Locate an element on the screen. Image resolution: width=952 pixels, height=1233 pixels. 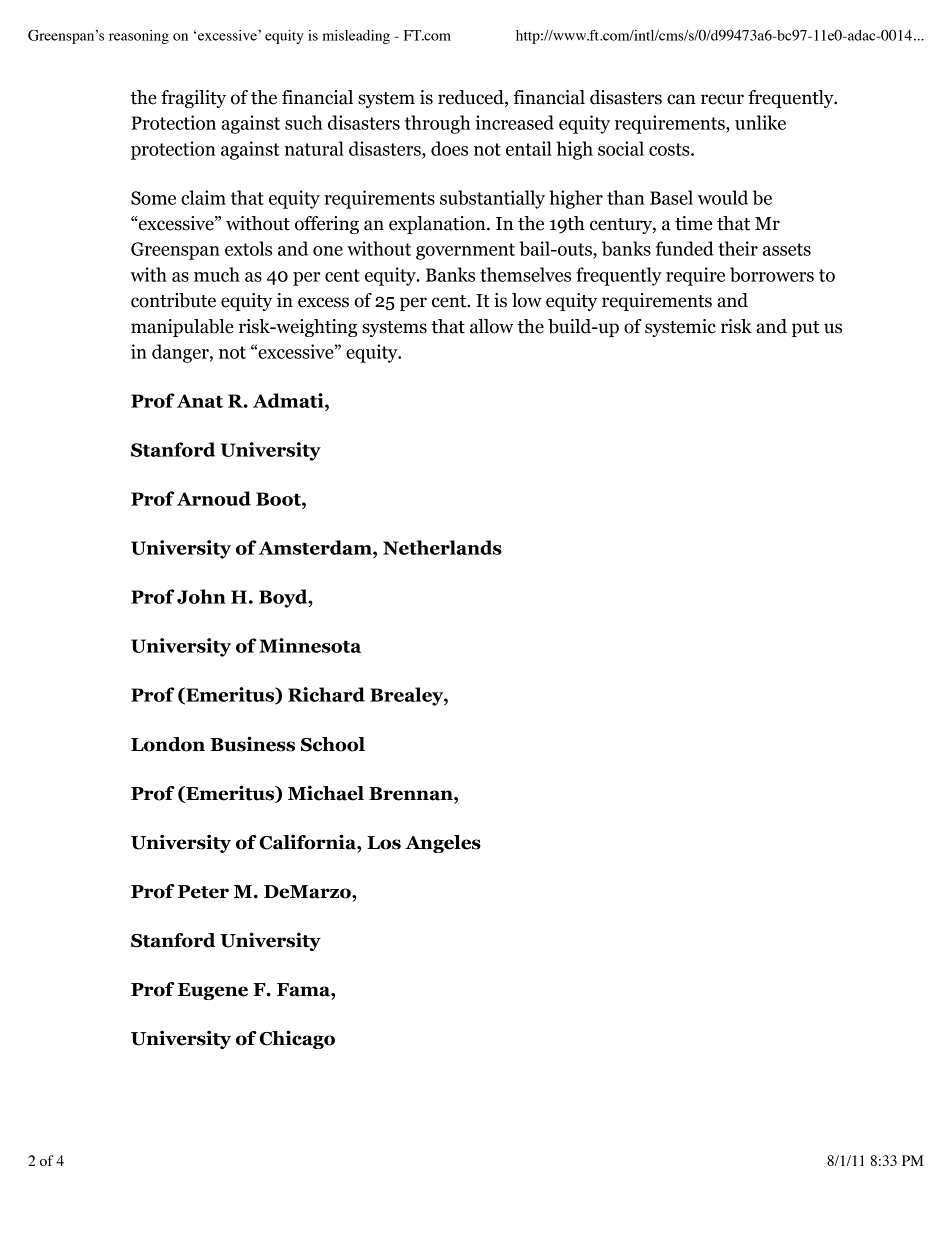
Business is located at coordinates (252, 744).
